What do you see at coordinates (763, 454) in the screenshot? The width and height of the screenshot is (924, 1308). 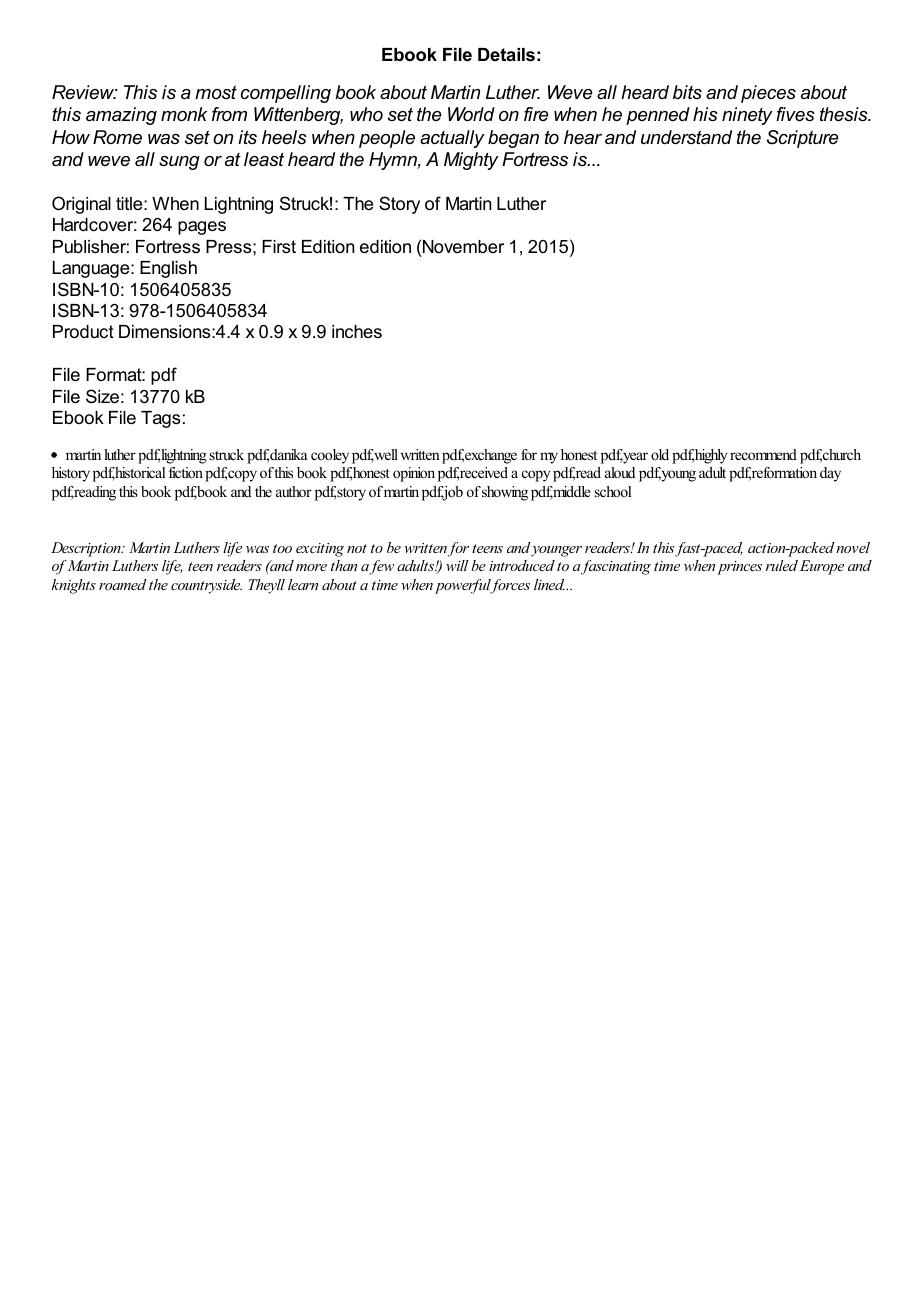 I see `recommend` at bounding box center [763, 454].
